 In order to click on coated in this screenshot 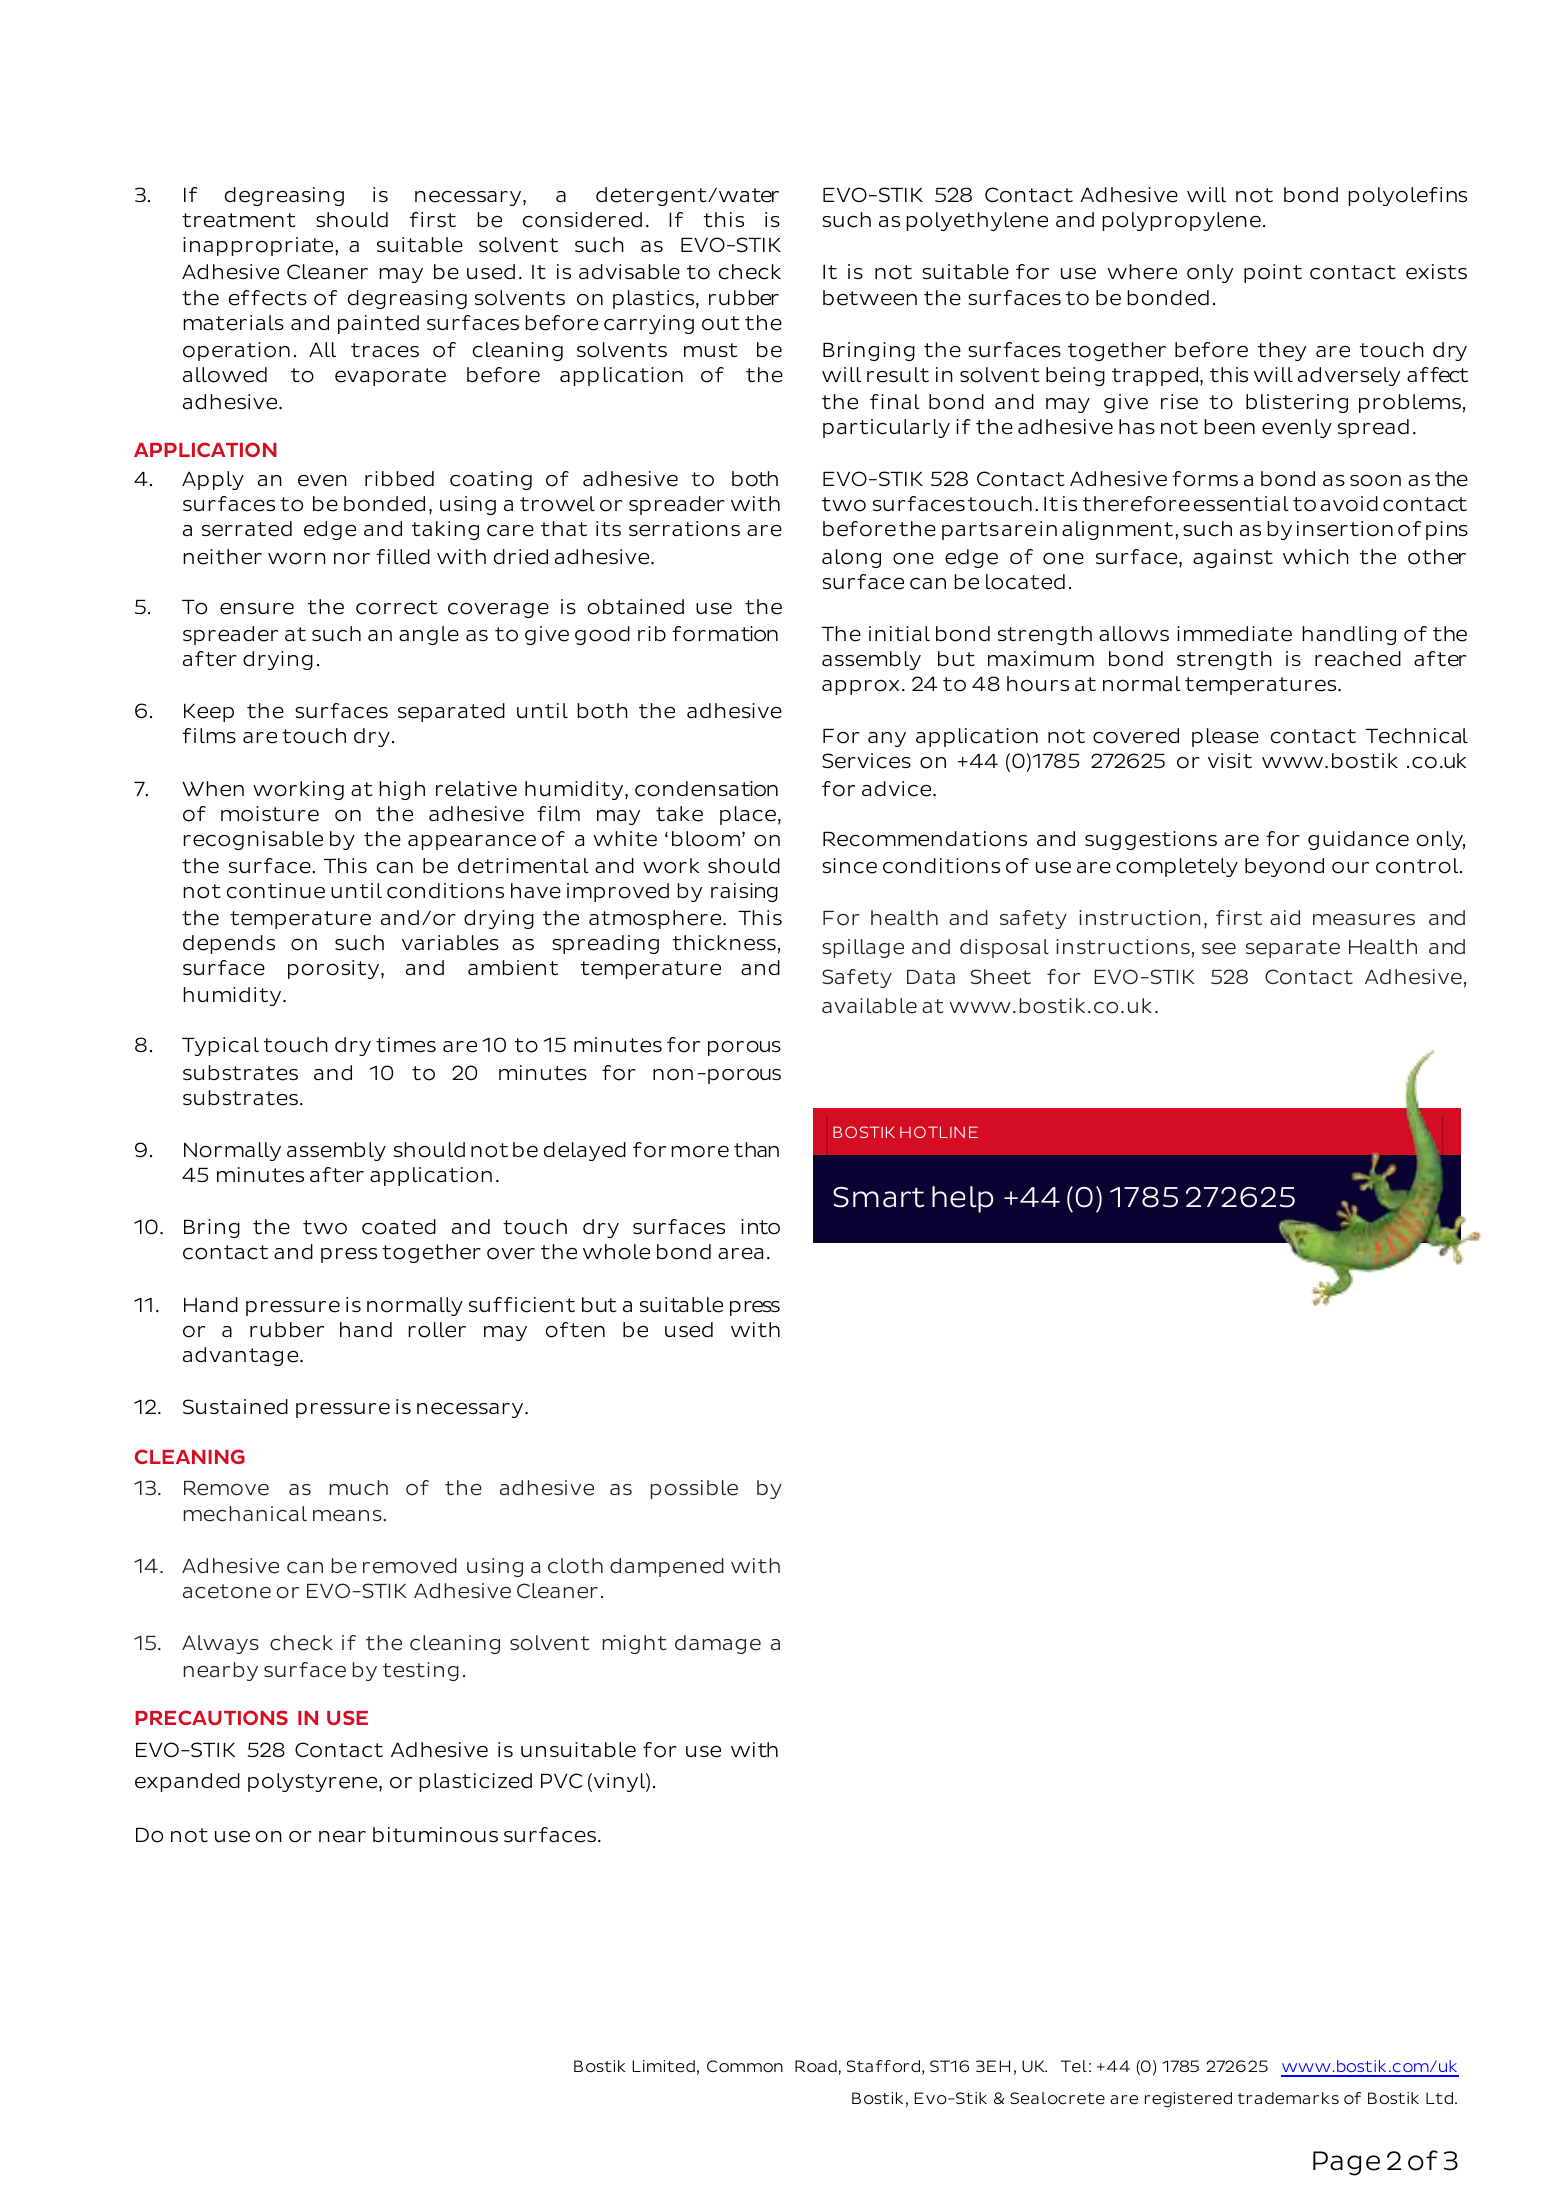, I will do `click(399, 1227)`.
